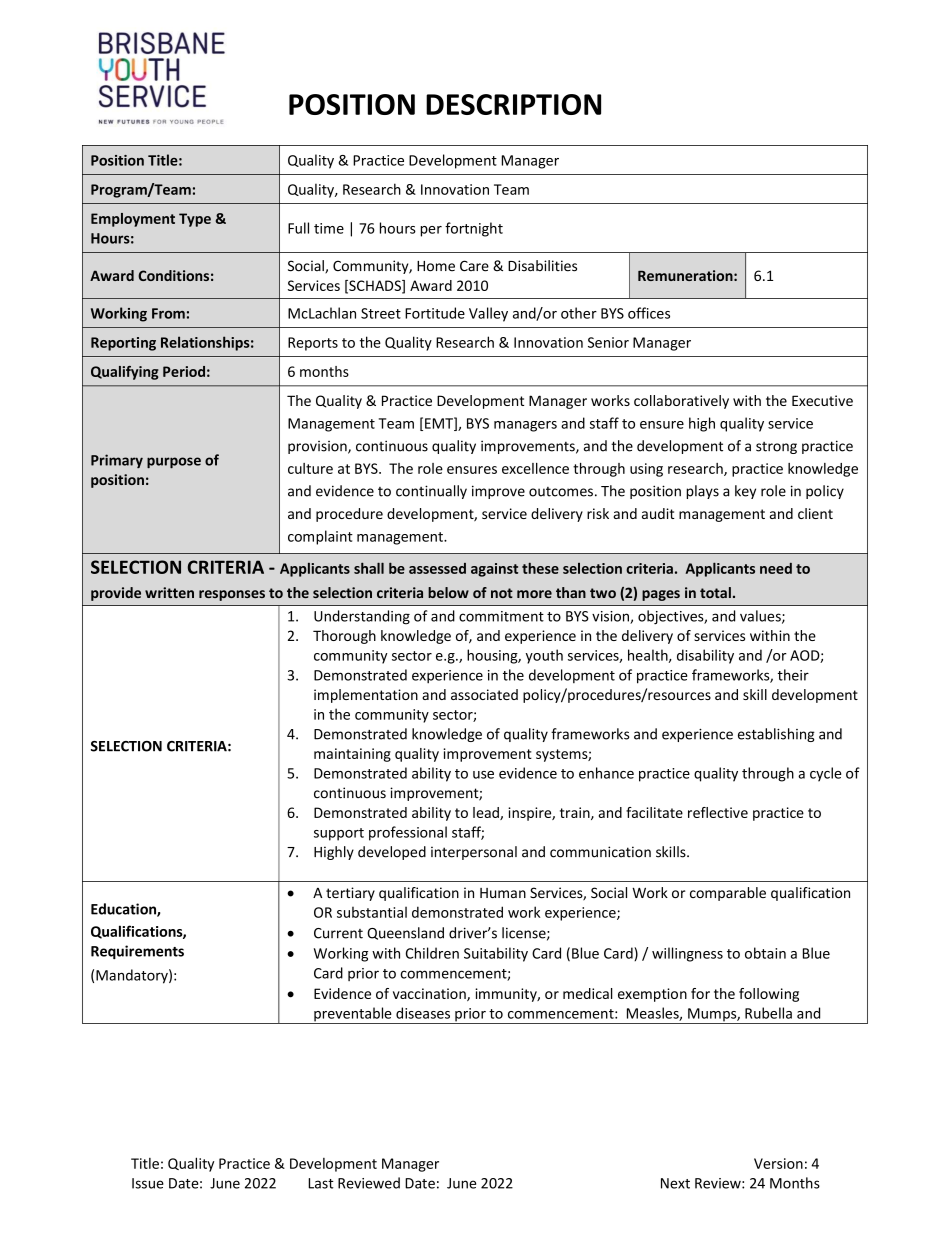 The width and height of the screenshot is (952, 1233). Describe the element at coordinates (232, 595) in the screenshot. I see `responses` at that location.
